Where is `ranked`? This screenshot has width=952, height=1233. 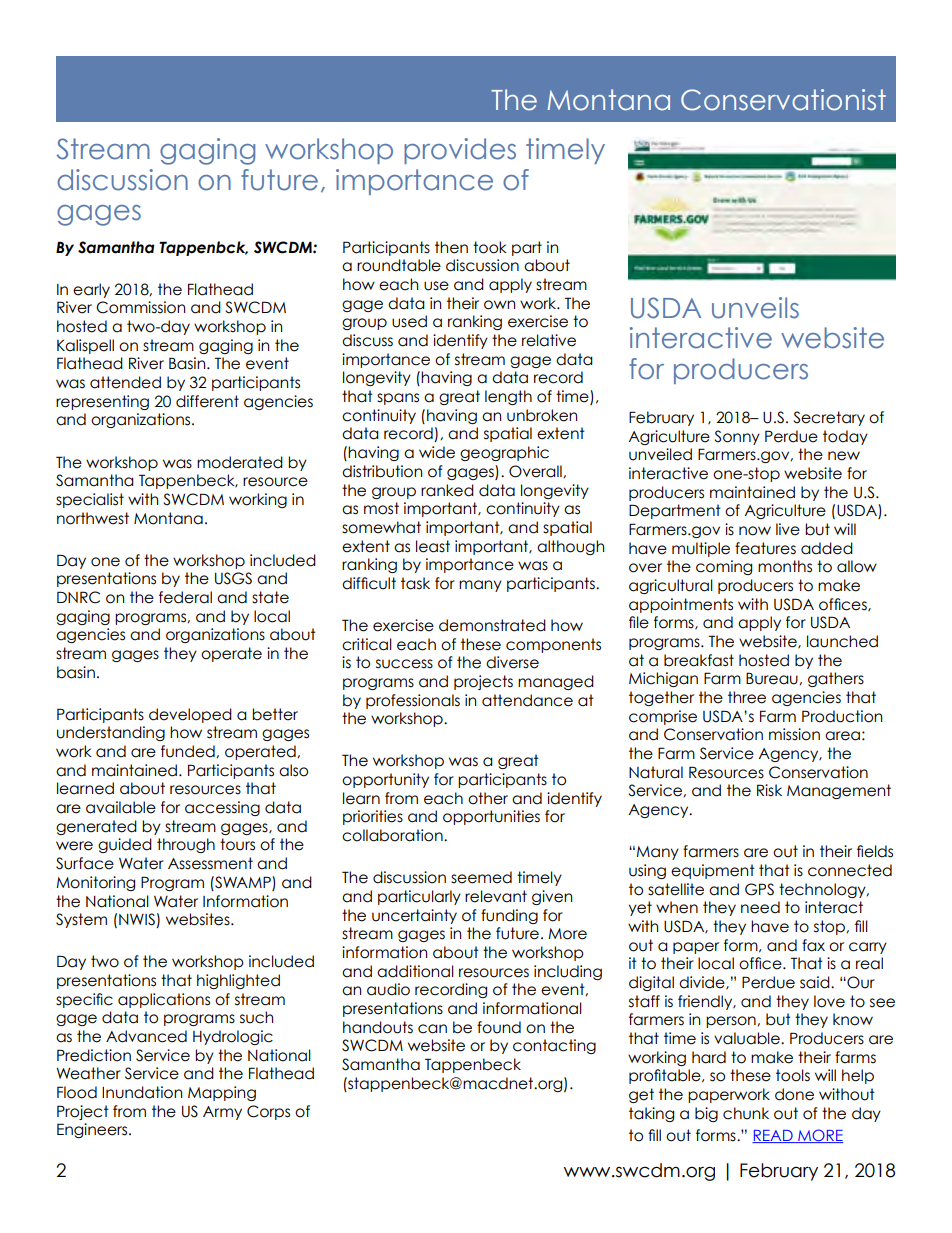
ranked is located at coordinates (447, 490).
